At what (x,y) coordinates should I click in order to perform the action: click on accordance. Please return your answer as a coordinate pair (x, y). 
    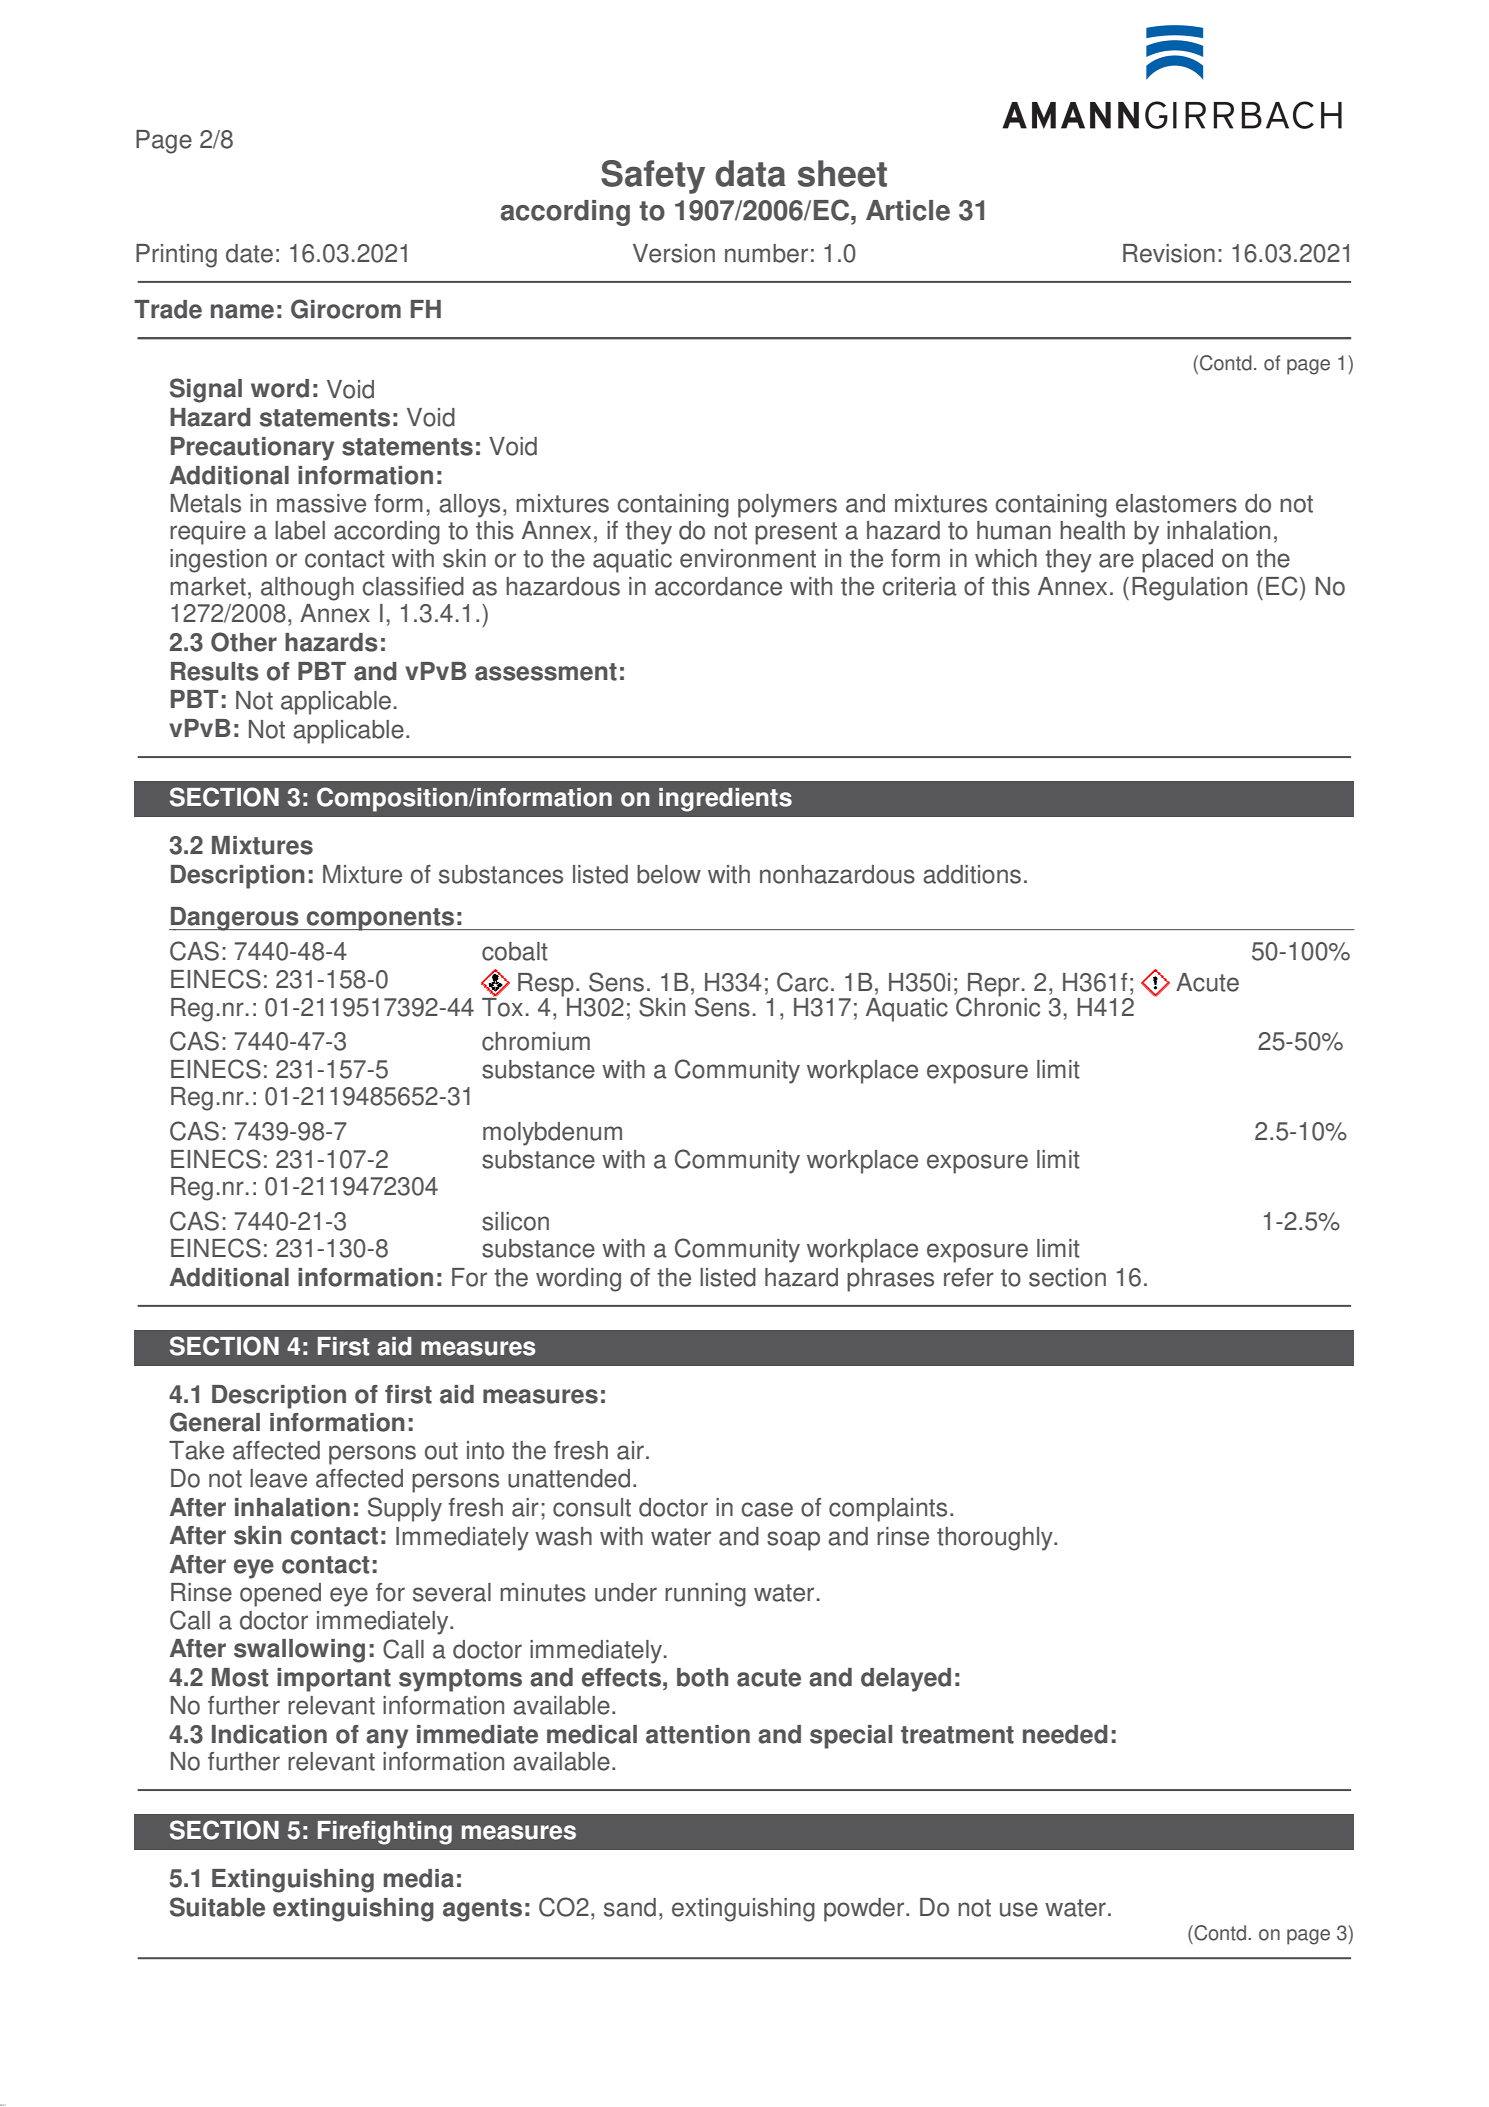
    Looking at the image, I should click on (718, 586).
